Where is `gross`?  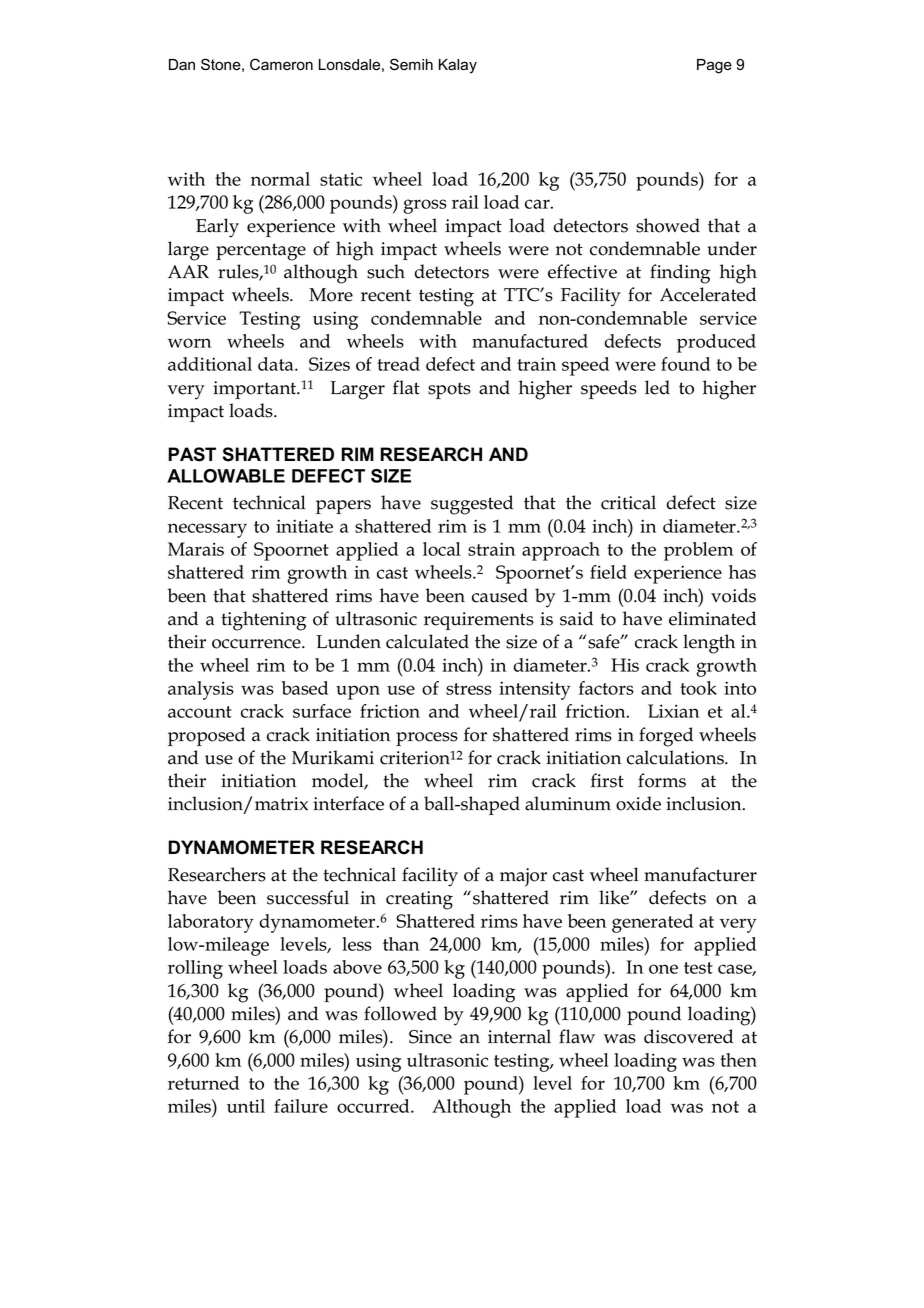 gross is located at coordinates (425, 206).
